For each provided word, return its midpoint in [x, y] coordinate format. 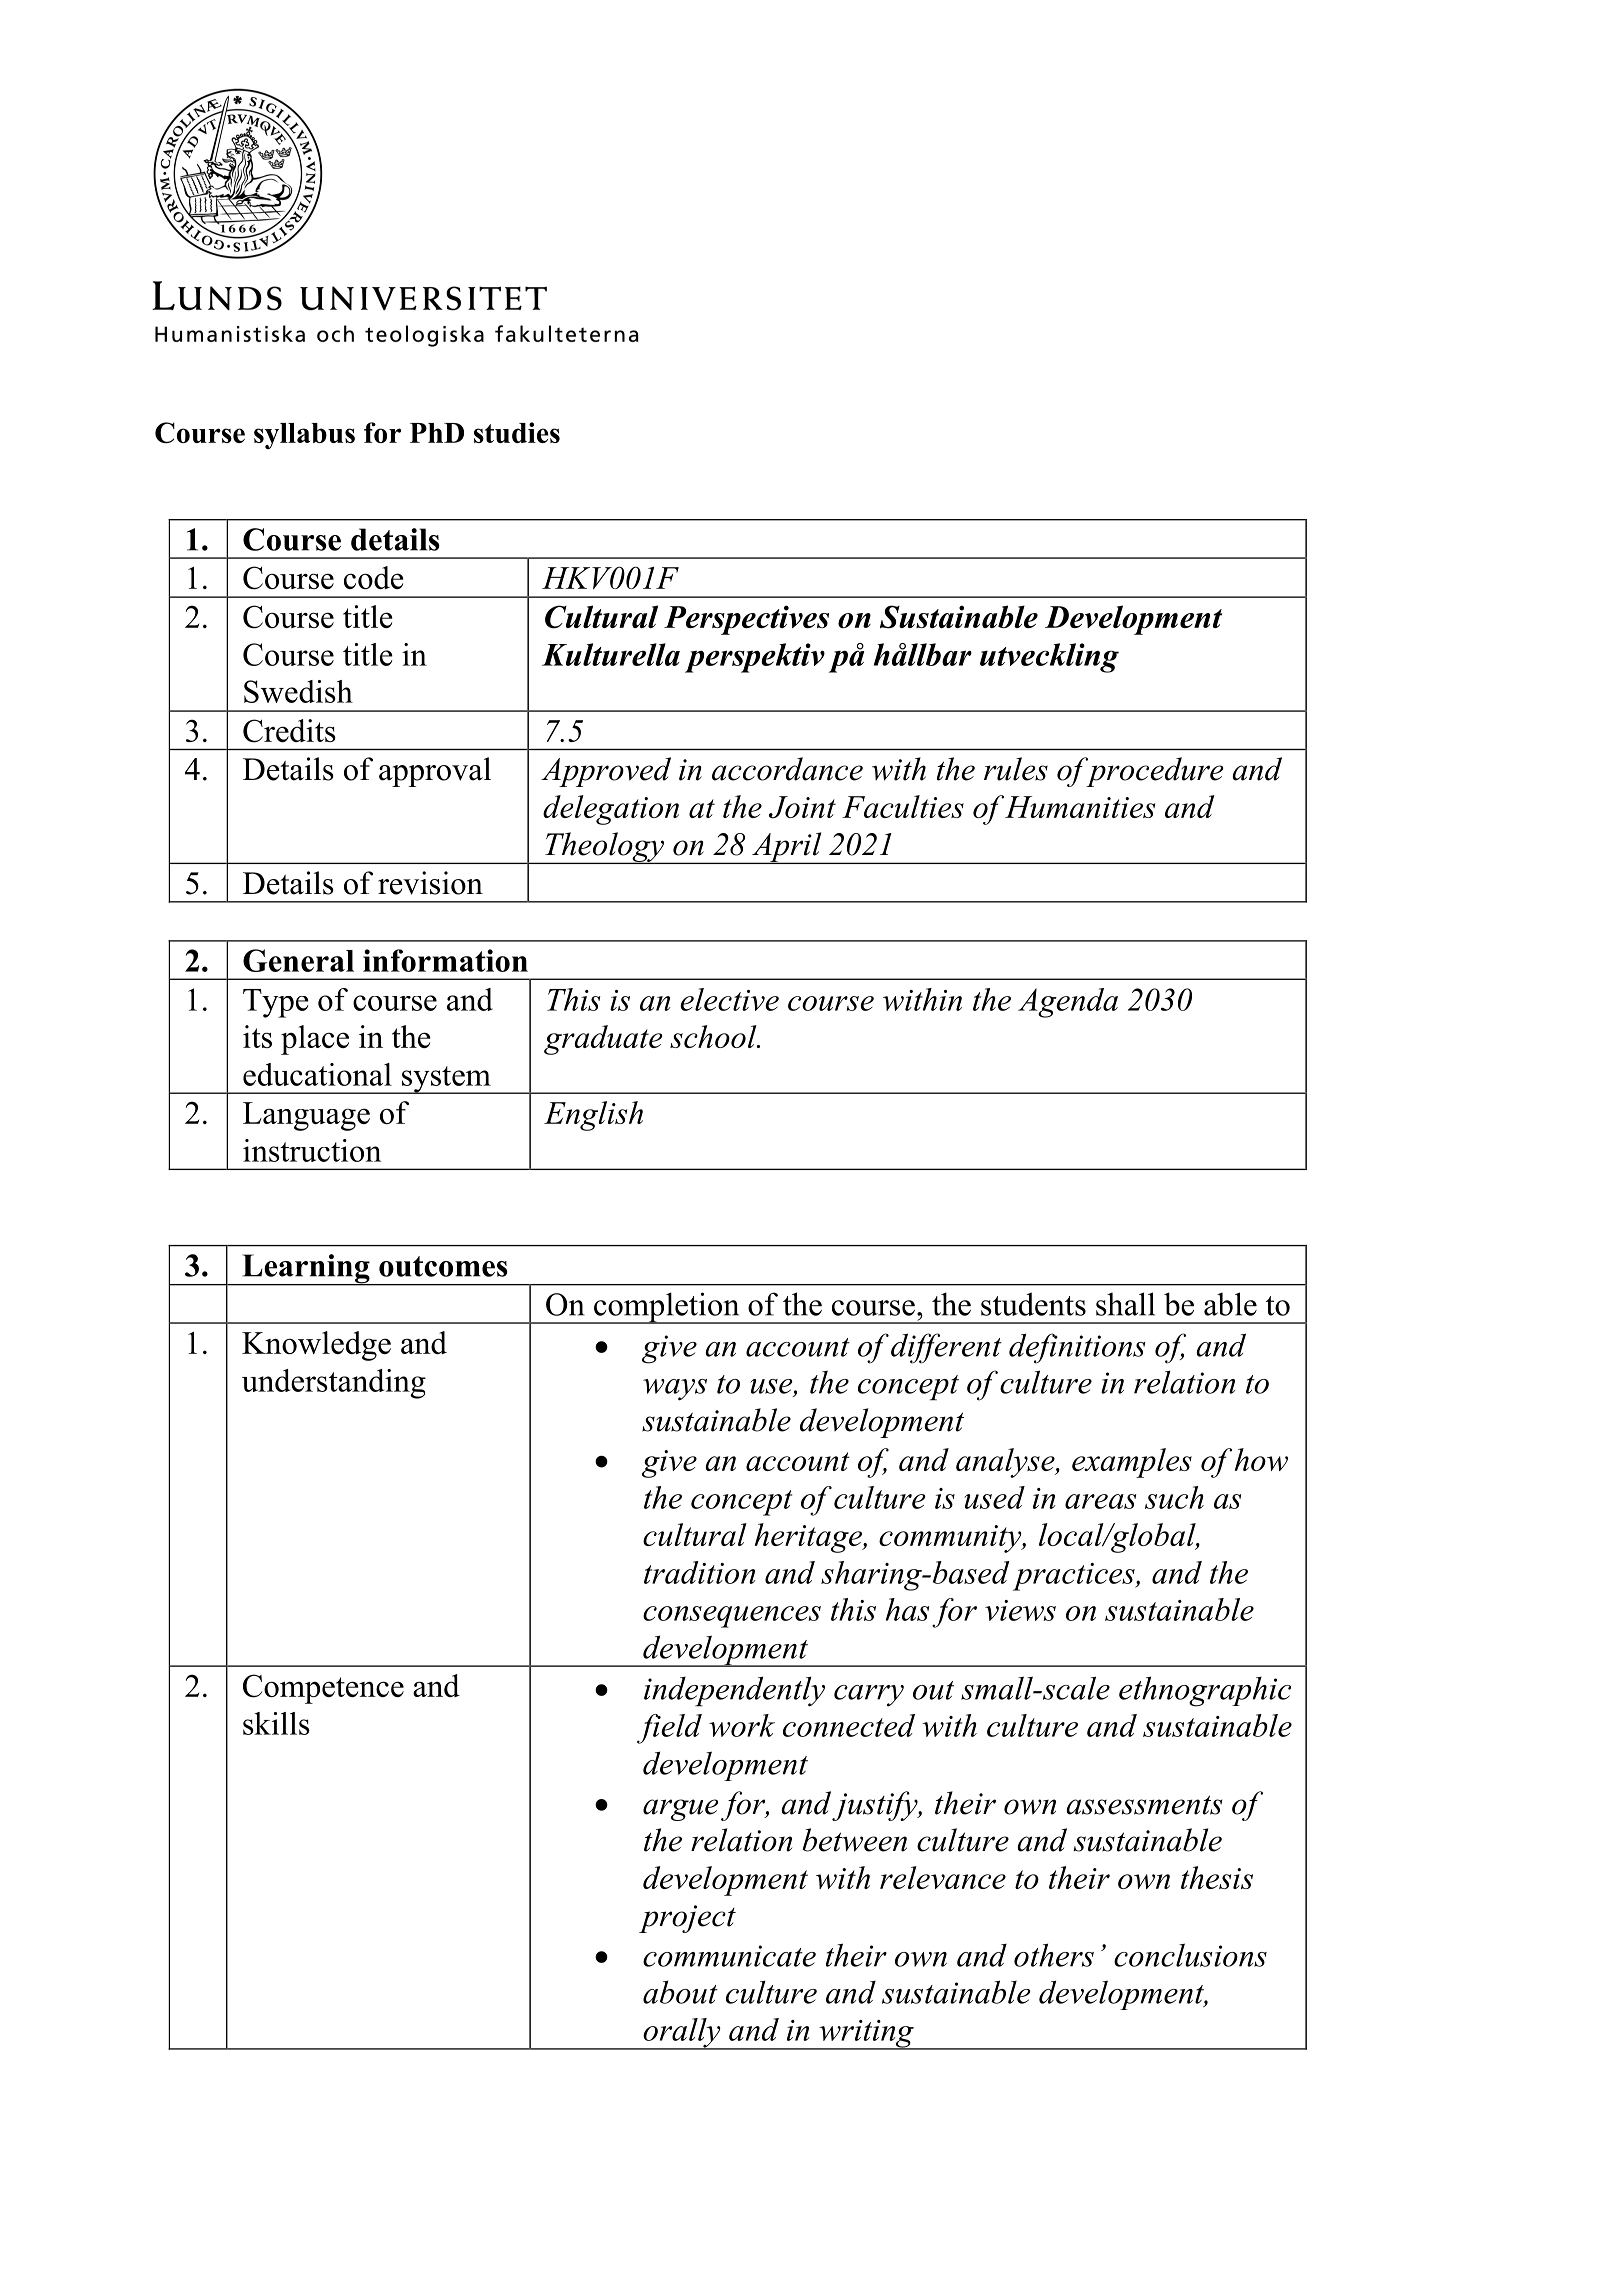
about [680, 1992]
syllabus [304, 436]
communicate [729, 1956]
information [445, 960]
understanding [334, 1384]
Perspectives [746, 620]
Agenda [1068, 1003]
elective [729, 999]
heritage [809, 1538]
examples [1132, 1463]
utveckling [1049, 658]
